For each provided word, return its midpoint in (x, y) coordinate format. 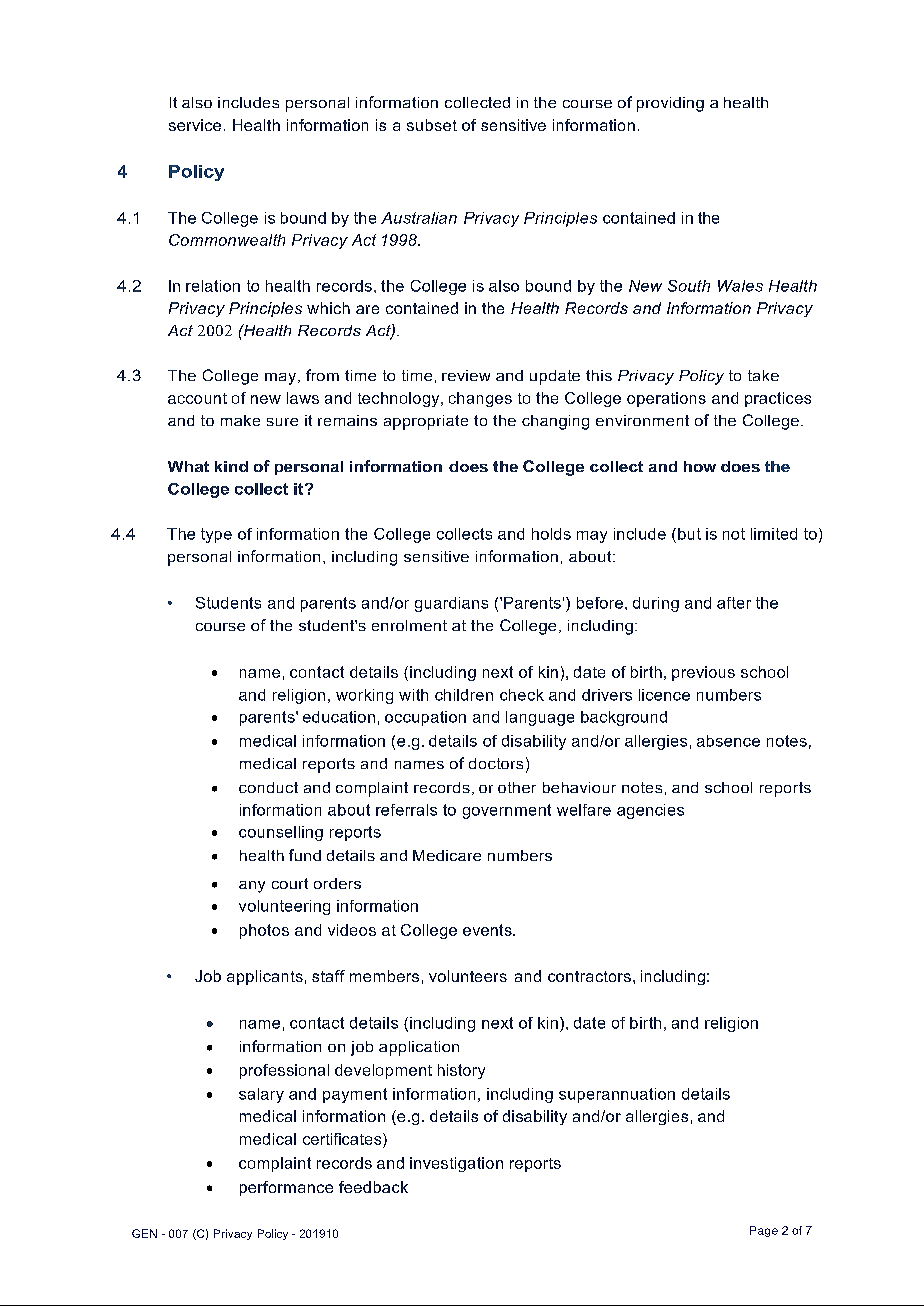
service (195, 125)
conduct (268, 787)
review (466, 375)
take (763, 375)
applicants (265, 977)
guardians (451, 604)
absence (728, 741)
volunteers (468, 976)
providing (670, 104)
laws (303, 398)
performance (286, 1188)
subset (432, 125)
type (216, 535)
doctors (496, 763)
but (689, 534)
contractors (589, 976)
